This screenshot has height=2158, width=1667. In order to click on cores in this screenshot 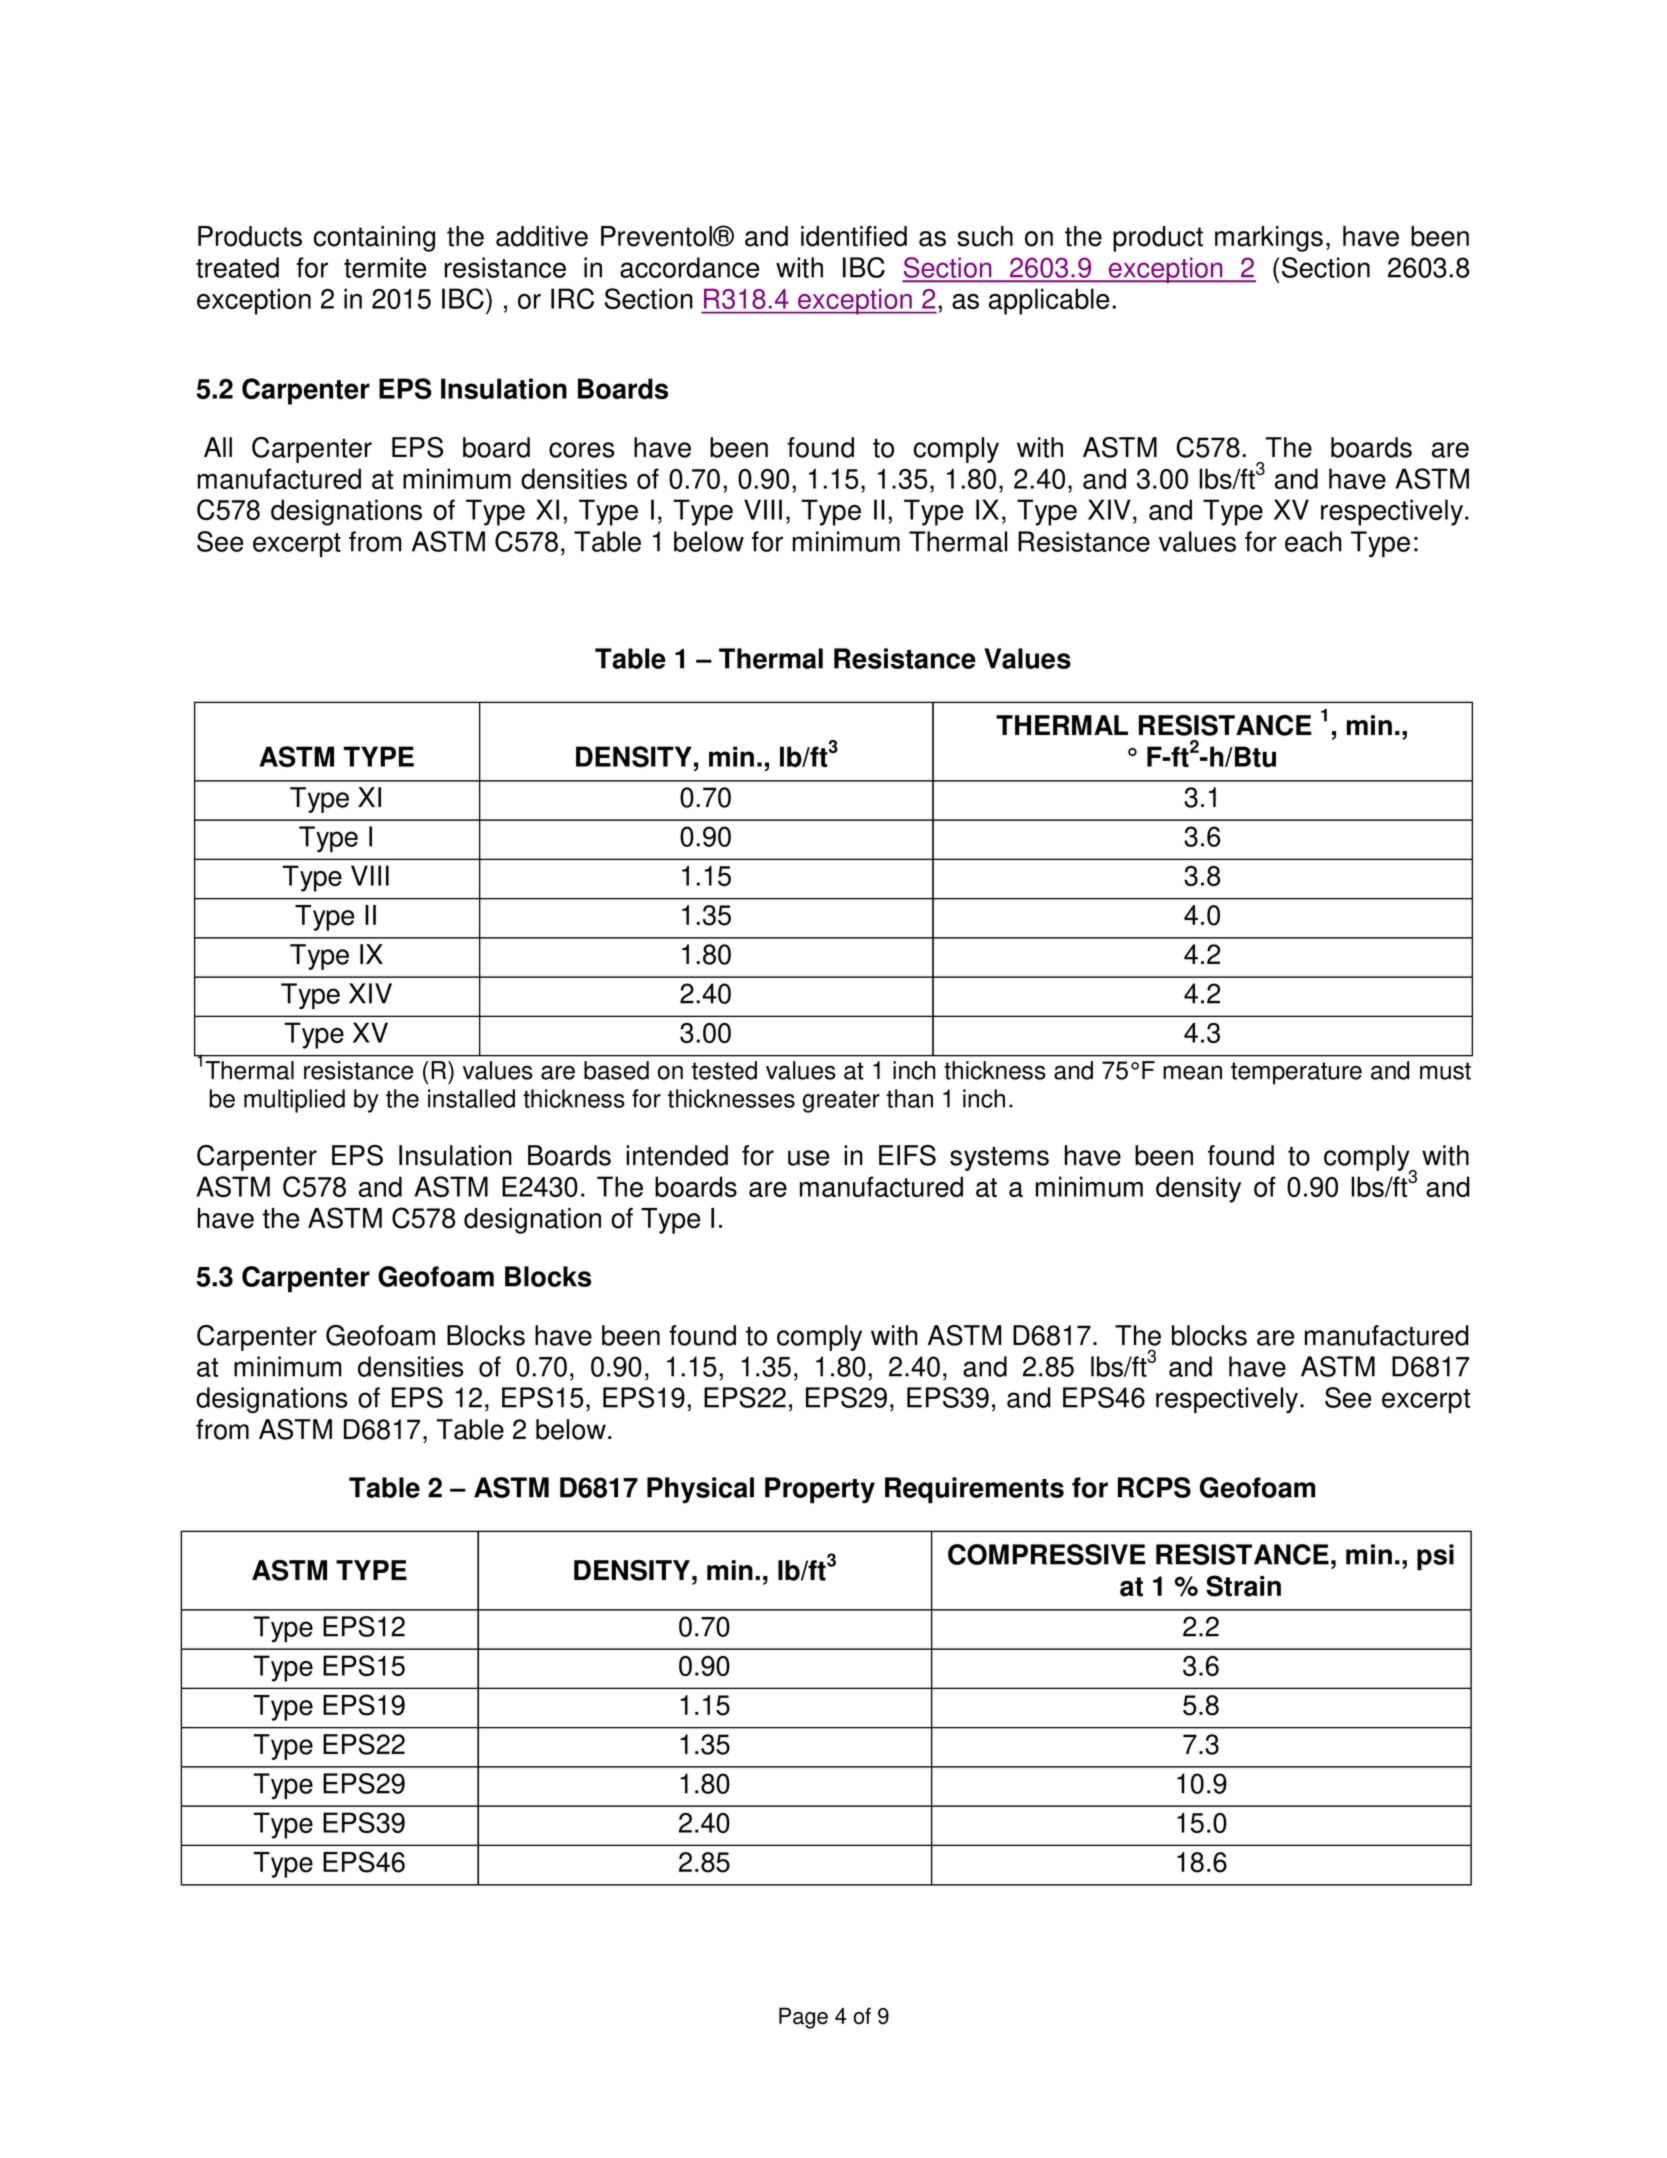, I will do `click(582, 450)`.
